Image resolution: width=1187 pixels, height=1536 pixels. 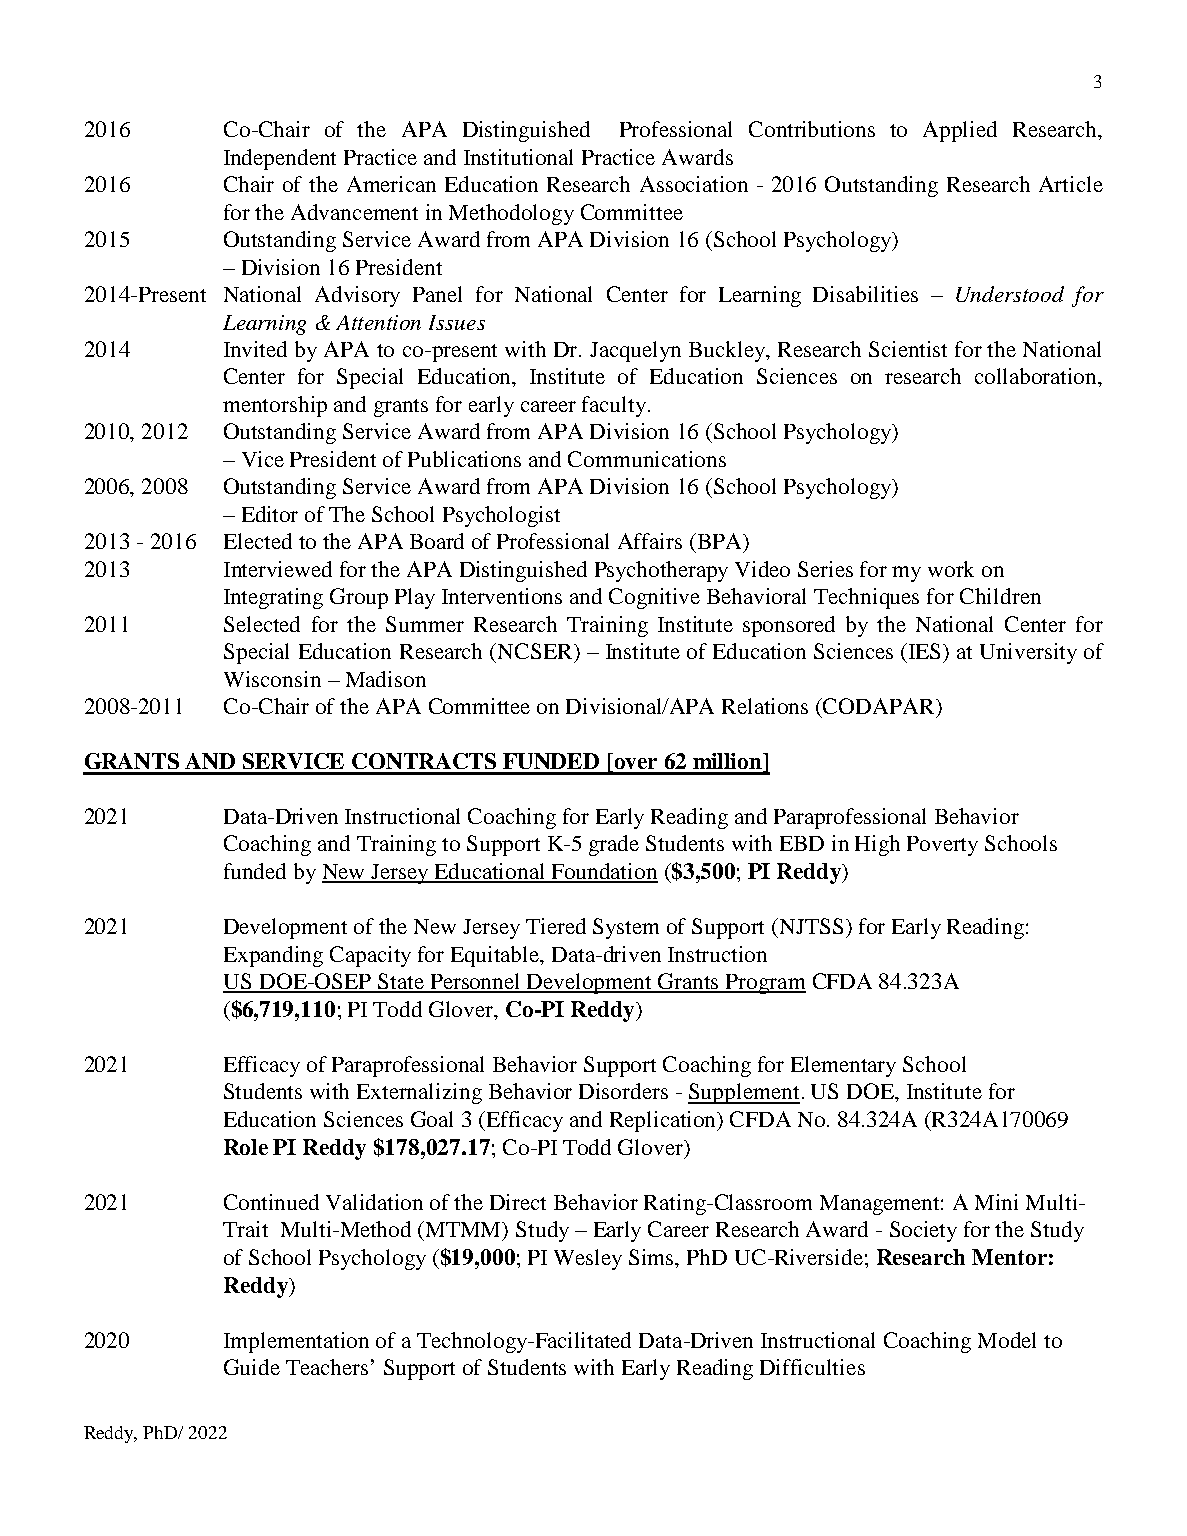 I want to click on Applied, so click(x=960, y=131).
